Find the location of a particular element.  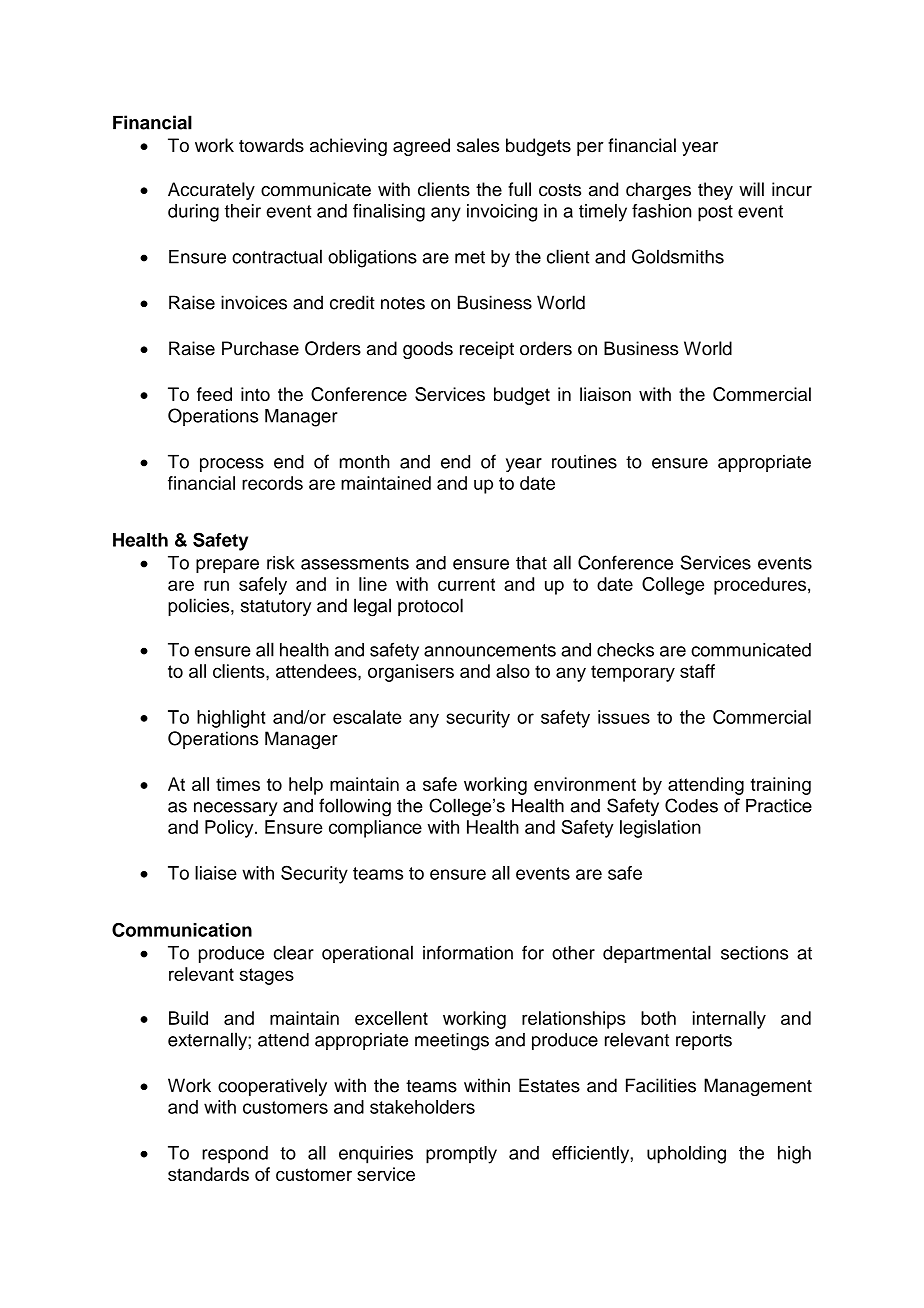

they is located at coordinates (715, 191).
